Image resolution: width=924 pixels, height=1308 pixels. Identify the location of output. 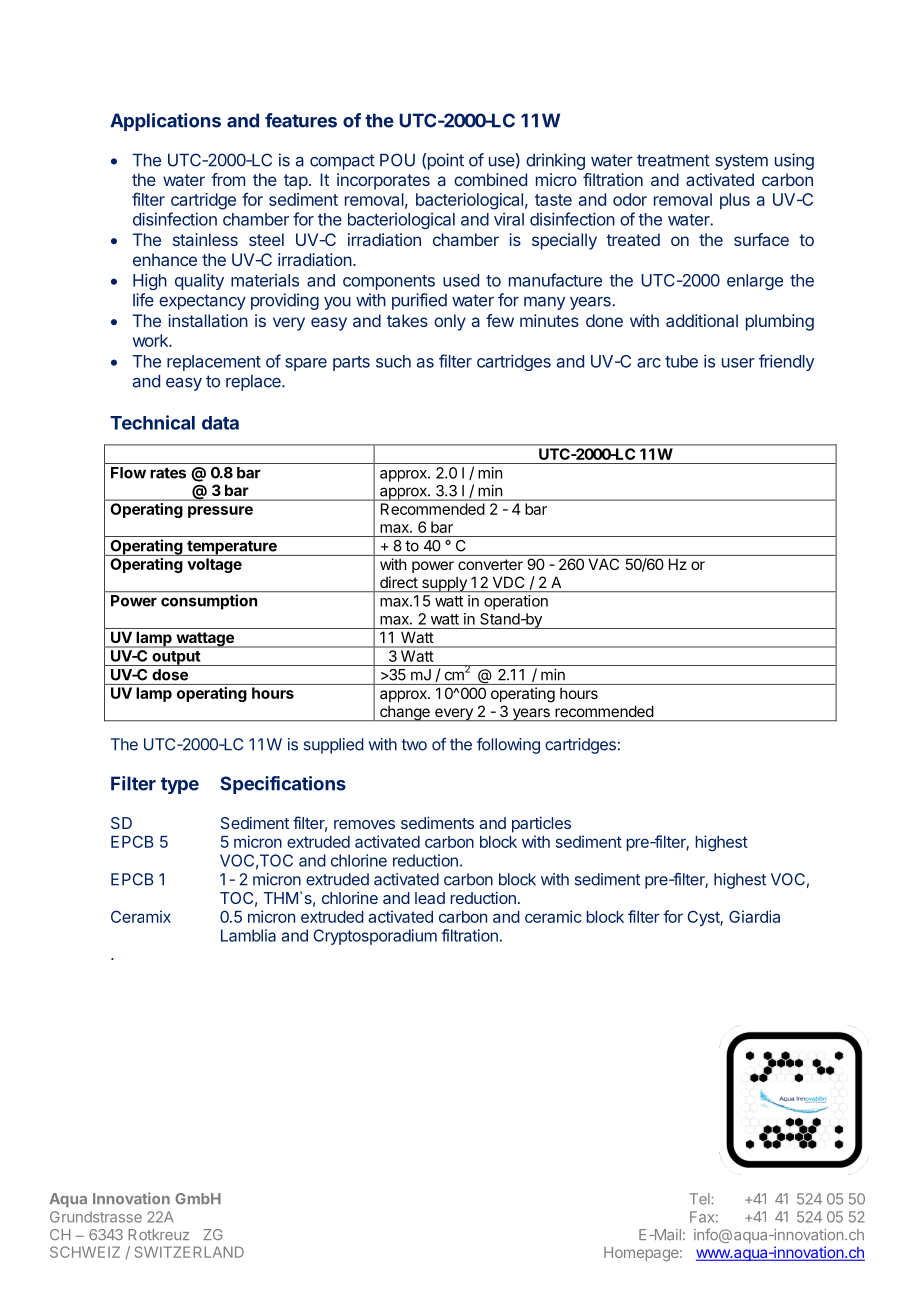
(176, 658).
